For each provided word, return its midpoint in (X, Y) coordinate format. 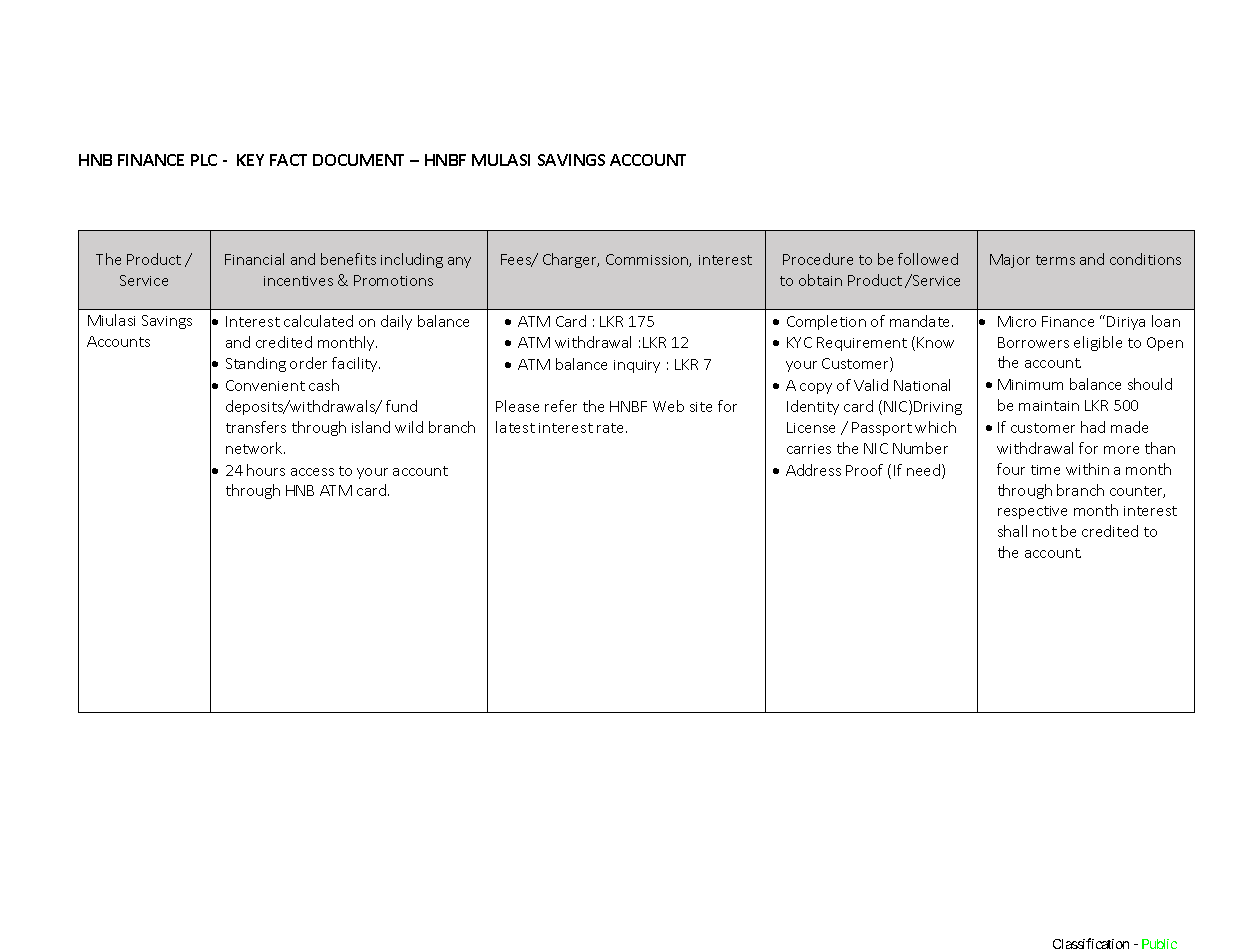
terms (1055, 260)
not (1045, 532)
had (1093, 427)
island (371, 427)
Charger (571, 260)
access (312, 472)
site (701, 407)
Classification (1091, 943)
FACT (288, 160)
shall (1012, 531)
